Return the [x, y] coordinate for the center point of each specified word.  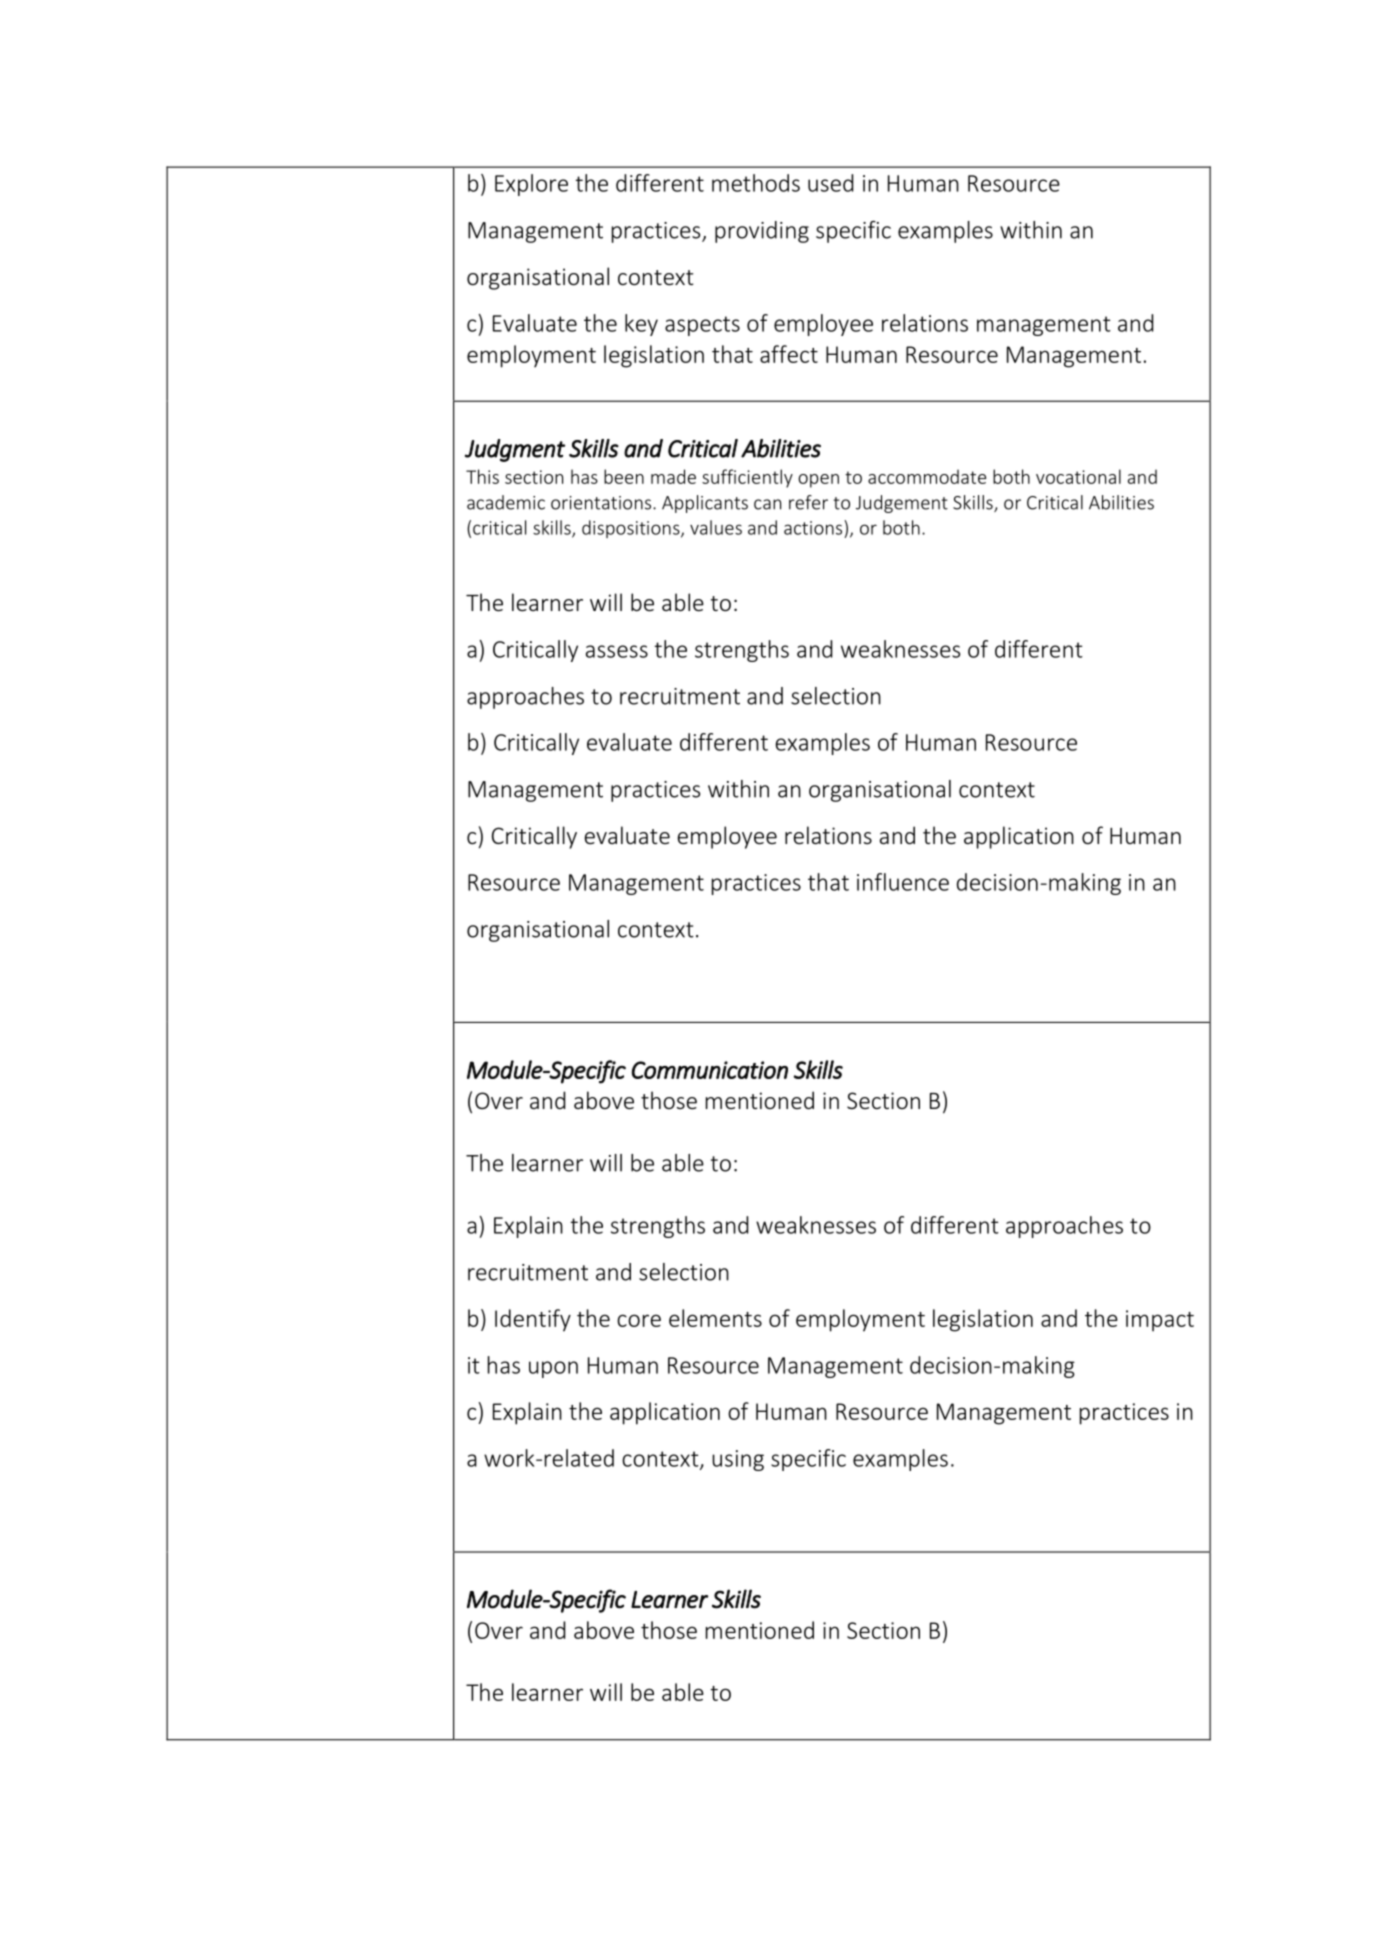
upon [553, 1369]
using [738, 1460]
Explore [531, 185]
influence [903, 882]
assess [617, 651]
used [830, 183]
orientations [602, 503]
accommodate [927, 476]
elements [715, 1318]
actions [814, 527]
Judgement [902, 504]
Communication [710, 1070]
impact [1160, 1321]
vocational [1078, 476]
